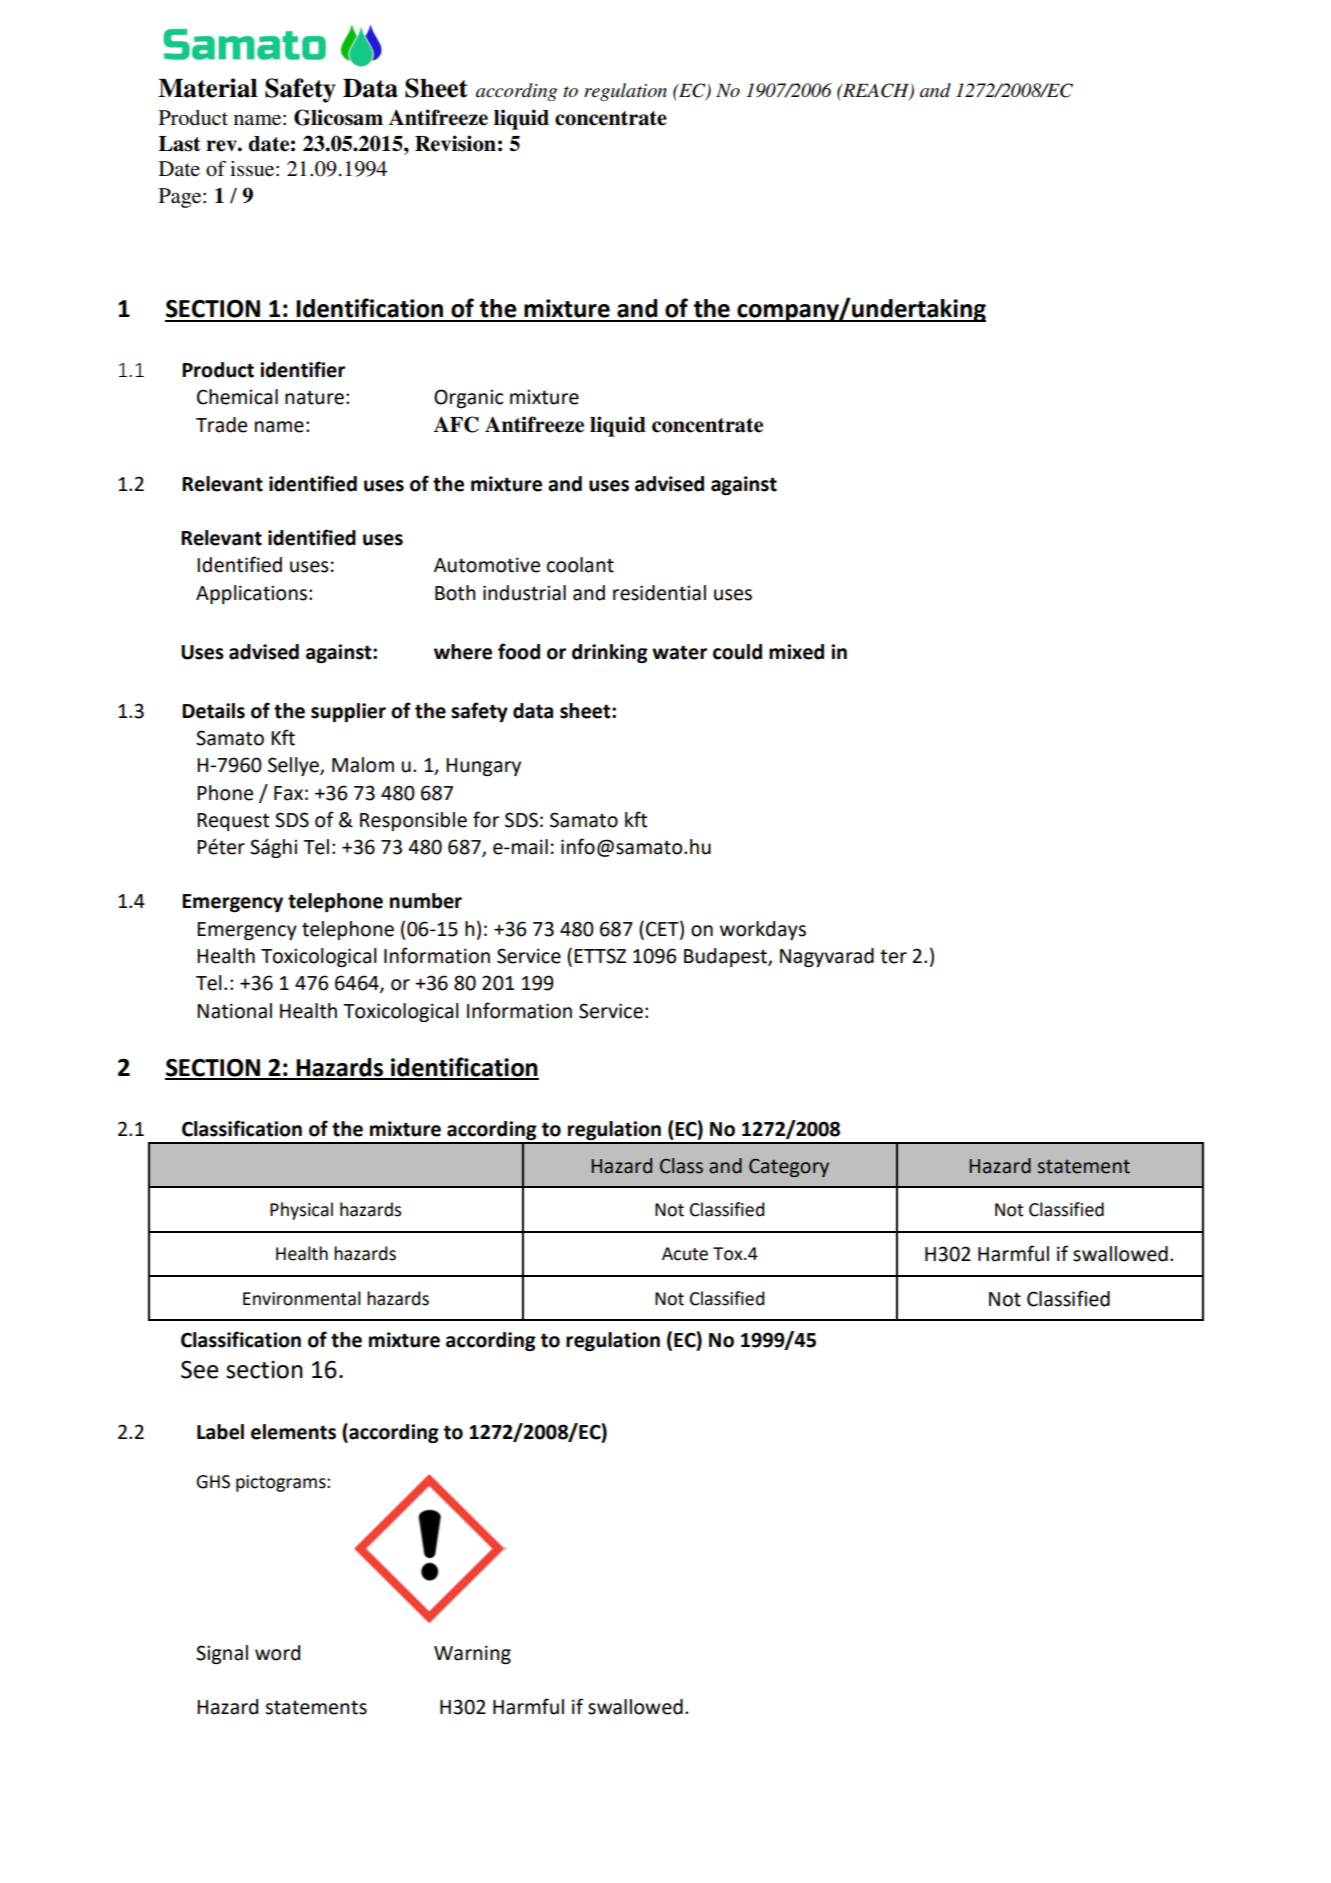 This screenshot has height=1883, width=1331. Describe the element at coordinates (685, 1254) in the screenshot. I see `Acute` at that location.
